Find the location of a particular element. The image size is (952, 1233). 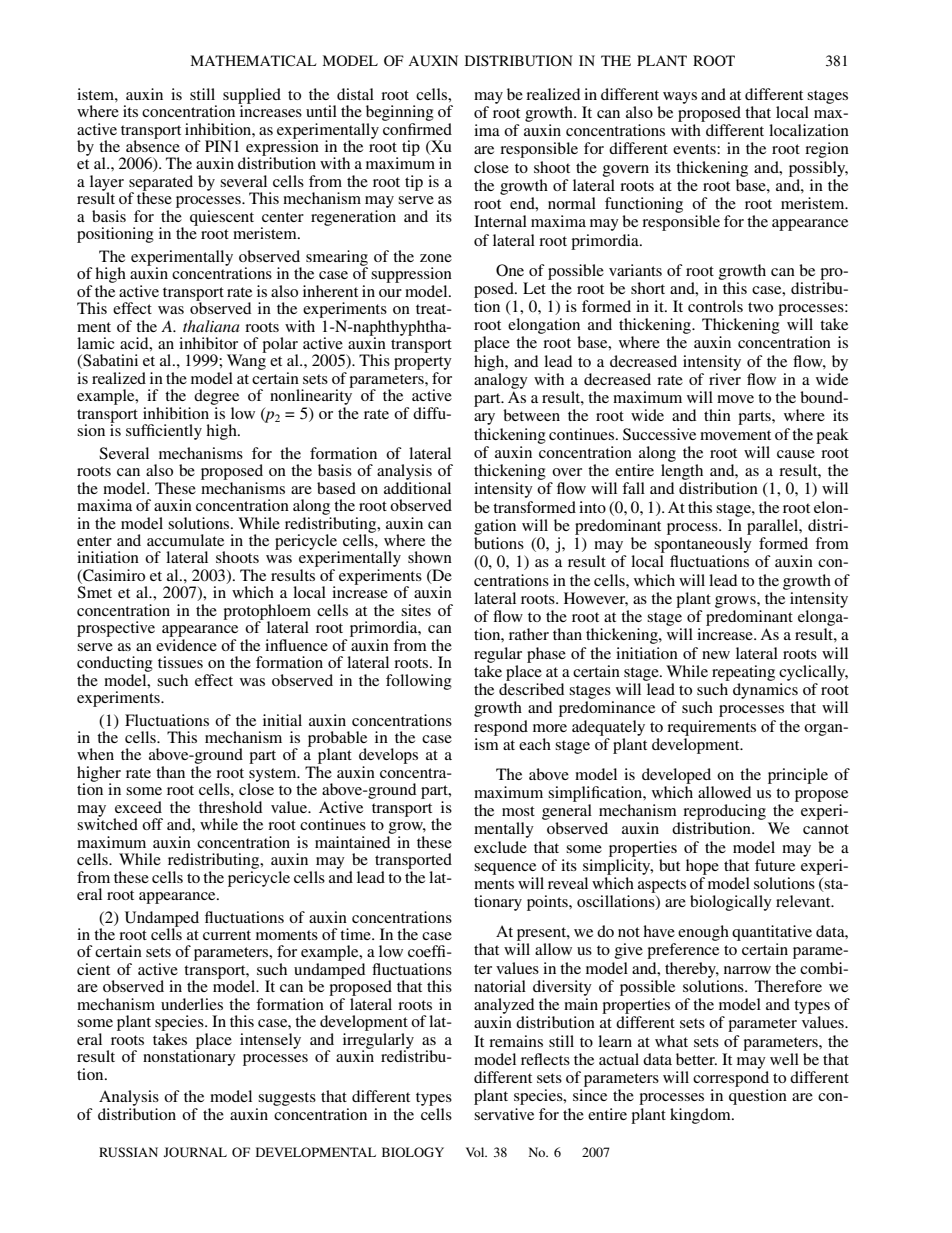

analogy is located at coordinates (501, 381).
